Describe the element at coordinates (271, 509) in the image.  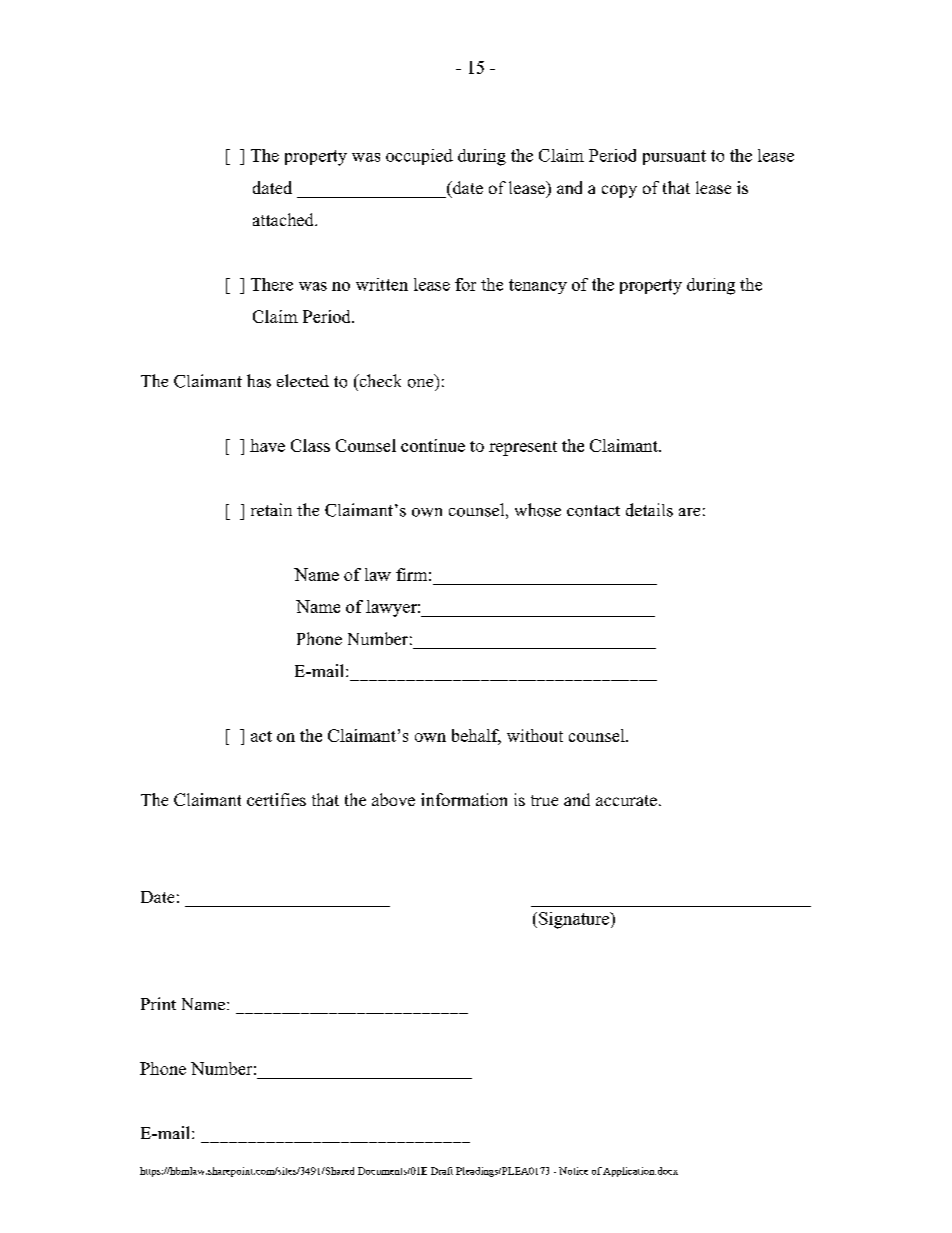
I see `retain` at that location.
